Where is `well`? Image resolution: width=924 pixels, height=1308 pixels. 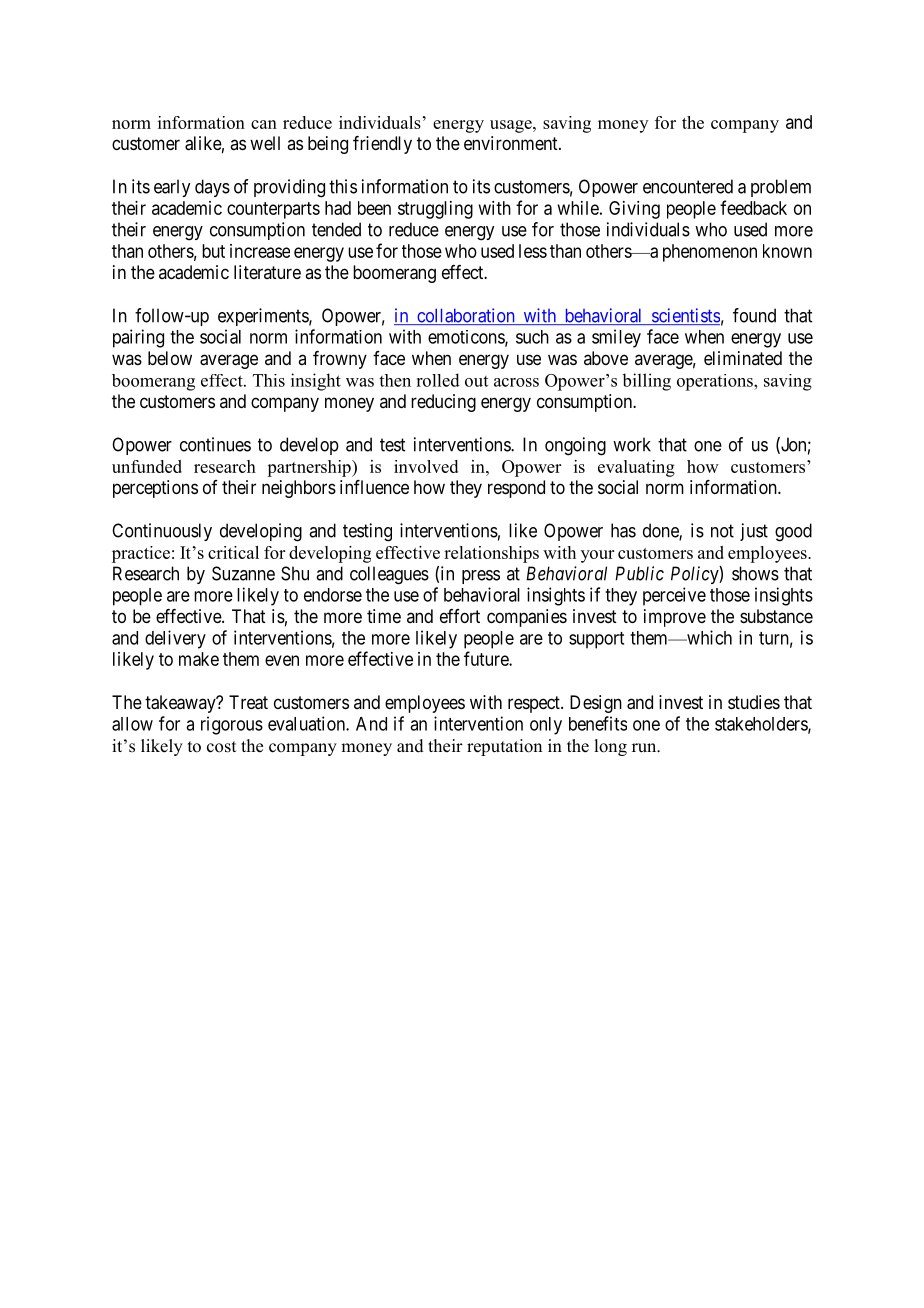 well is located at coordinates (265, 143).
